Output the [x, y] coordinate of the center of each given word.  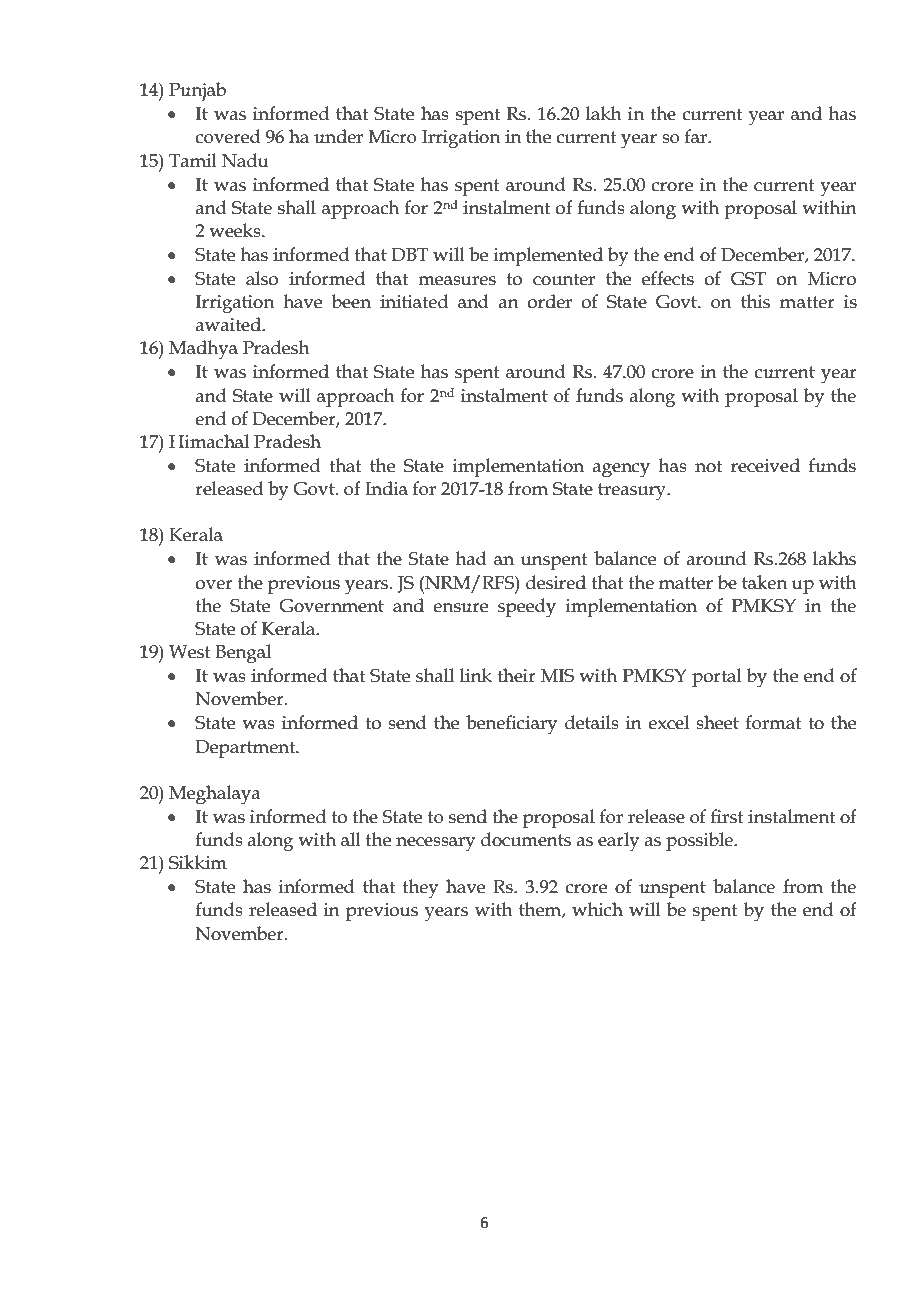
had [471, 558]
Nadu [245, 160]
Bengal [243, 654]
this [755, 301]
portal [717, 677]
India [386, 488]
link [476, 675]
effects [668, 278]
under [338, 136]
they [420, 888]
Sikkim [198, 862]
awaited [229, 324]
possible [700, 841]
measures [457, 281]
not [708, 466]
